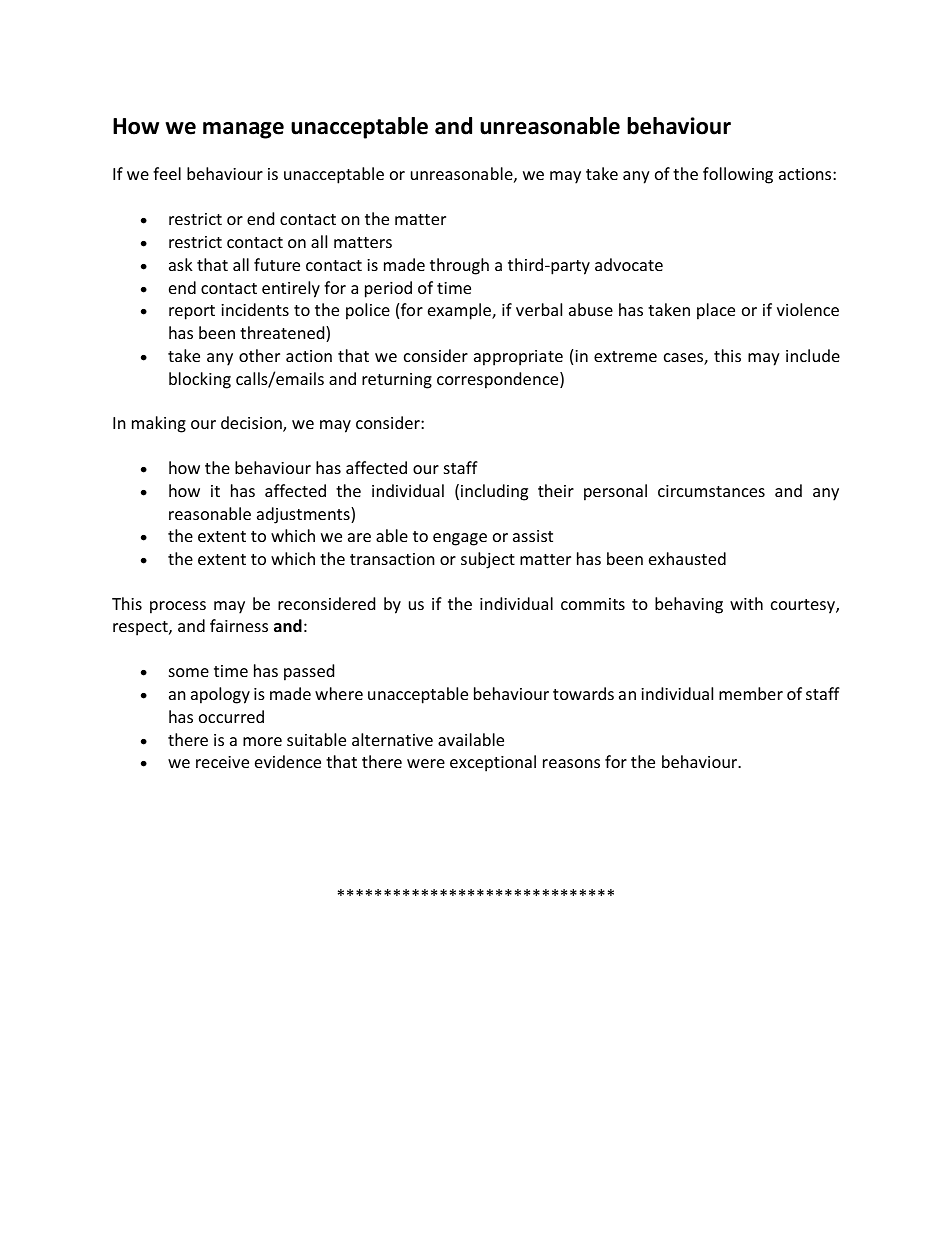 This image has width=952, height=1233. I want to click on manage, so click(243, 130).
